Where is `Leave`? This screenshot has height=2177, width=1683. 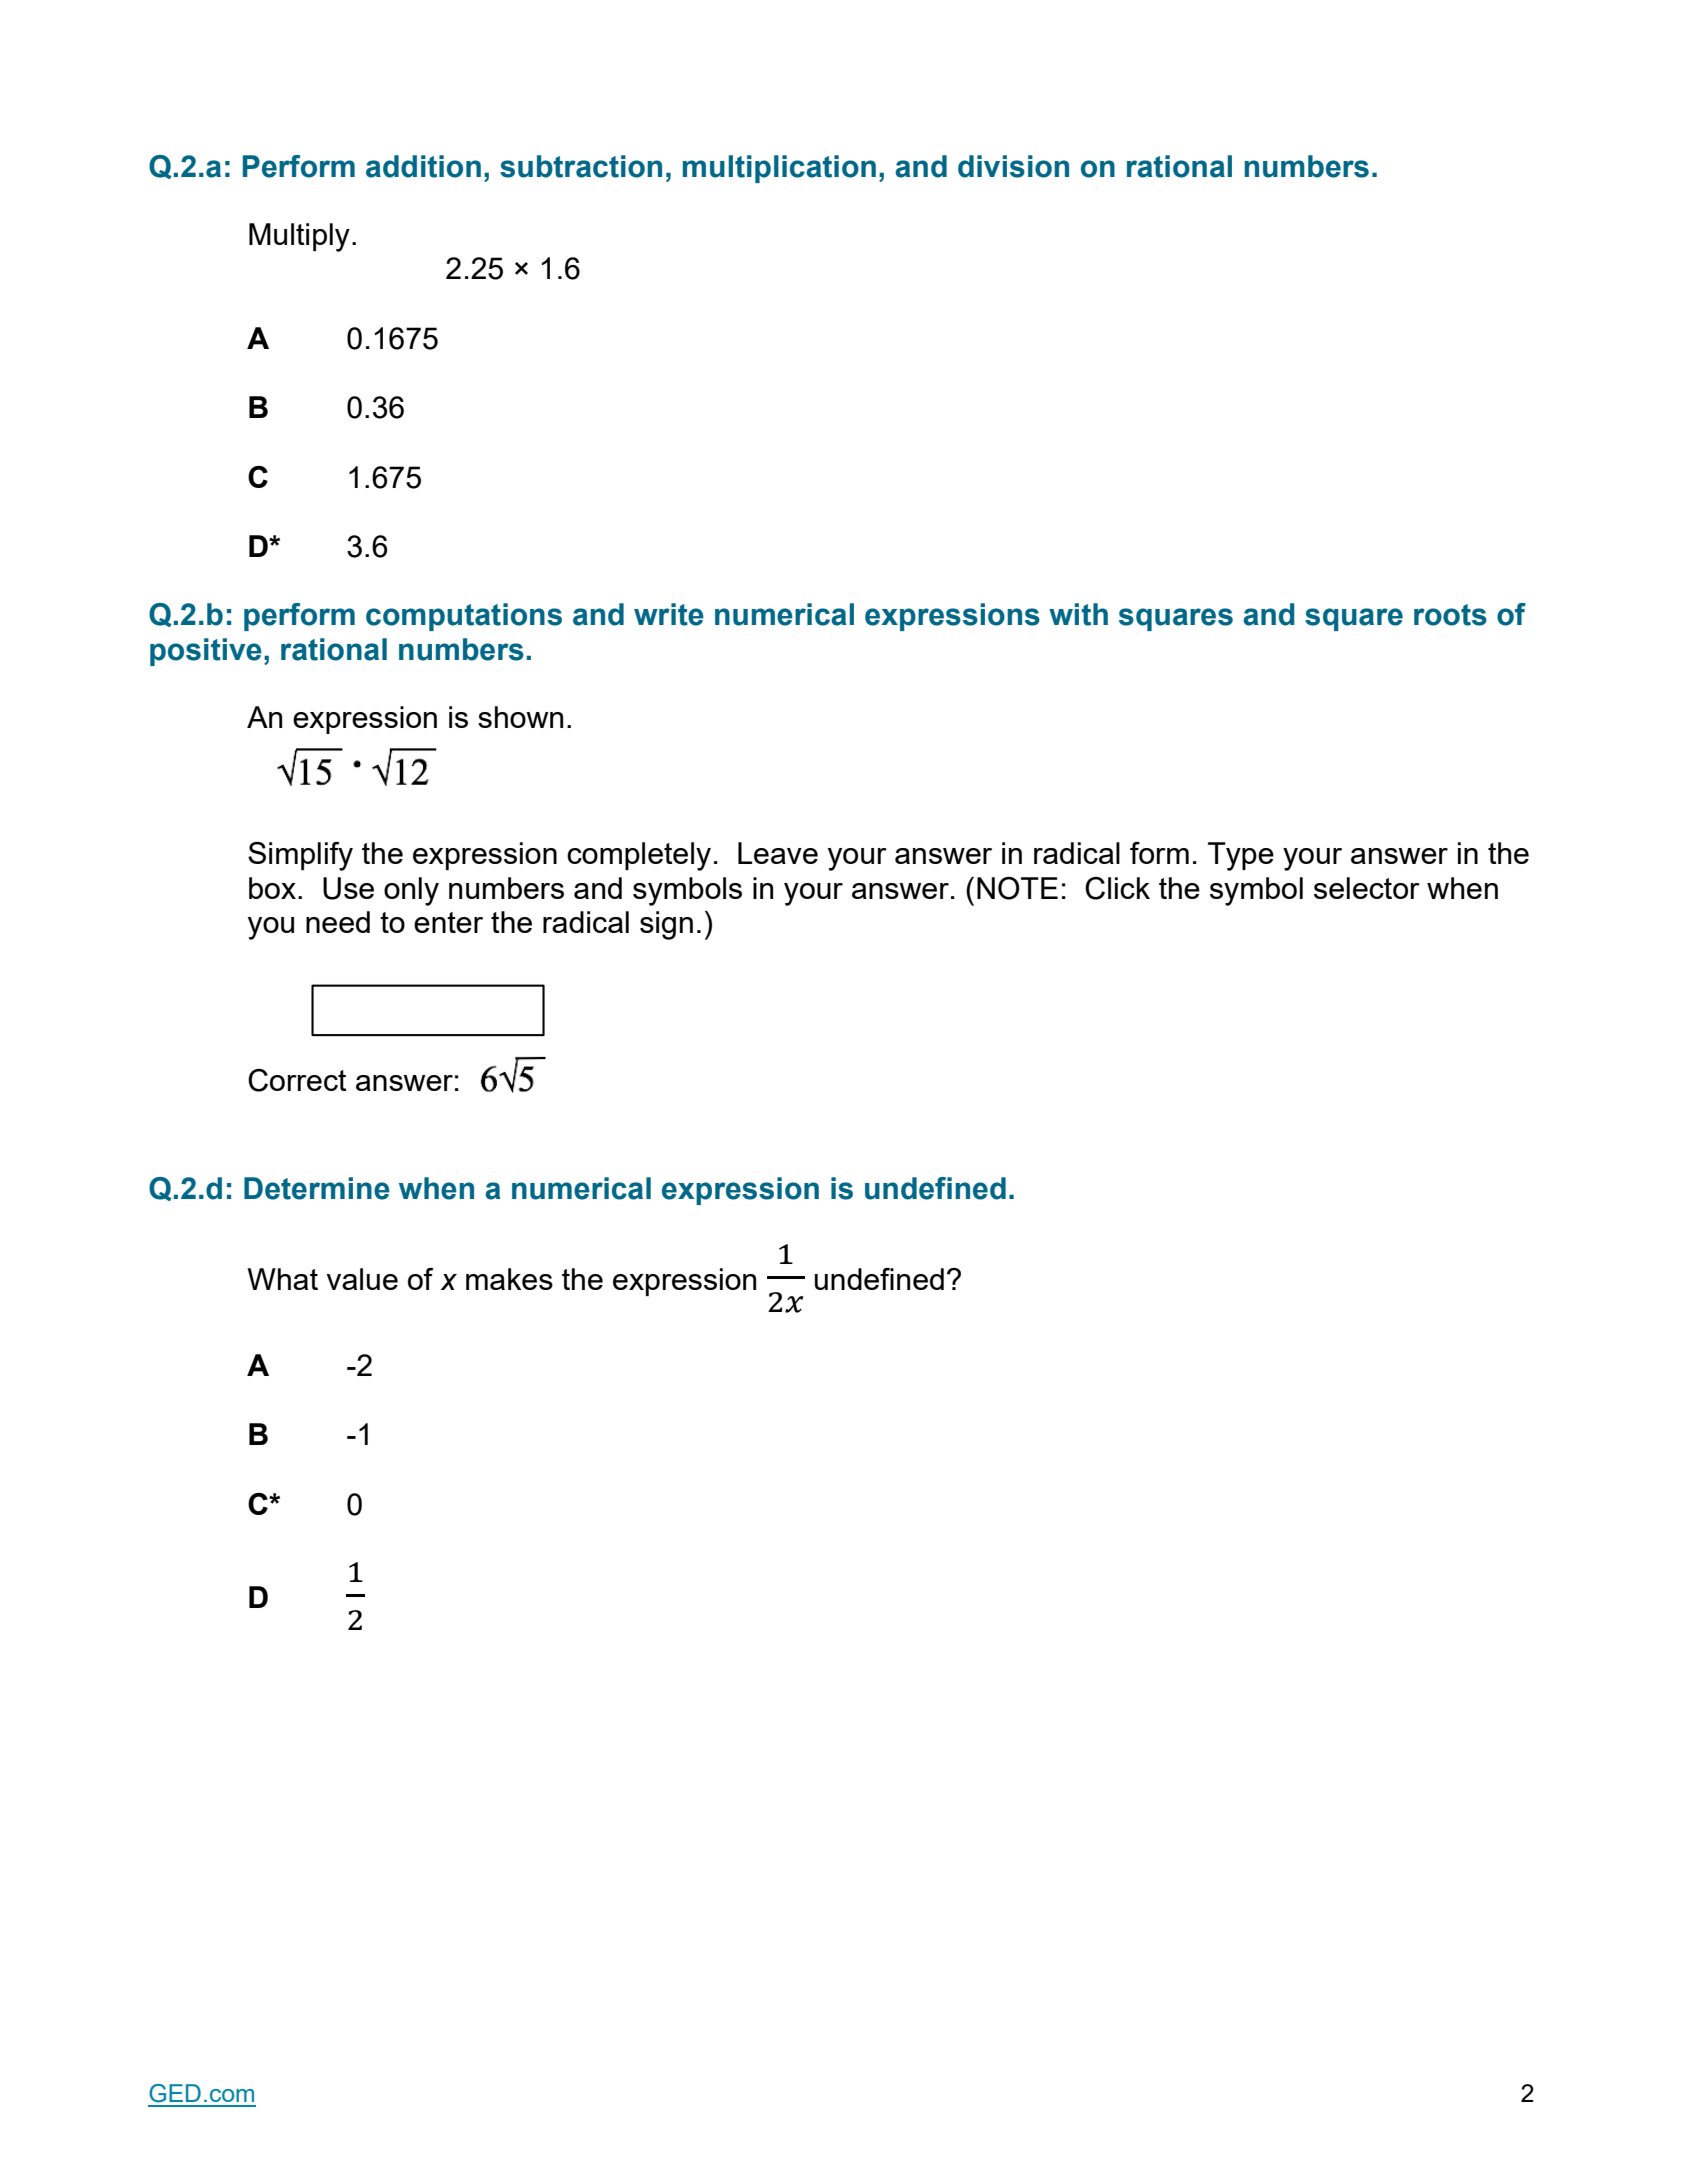 Leave is located at coordinates (778, 853).
